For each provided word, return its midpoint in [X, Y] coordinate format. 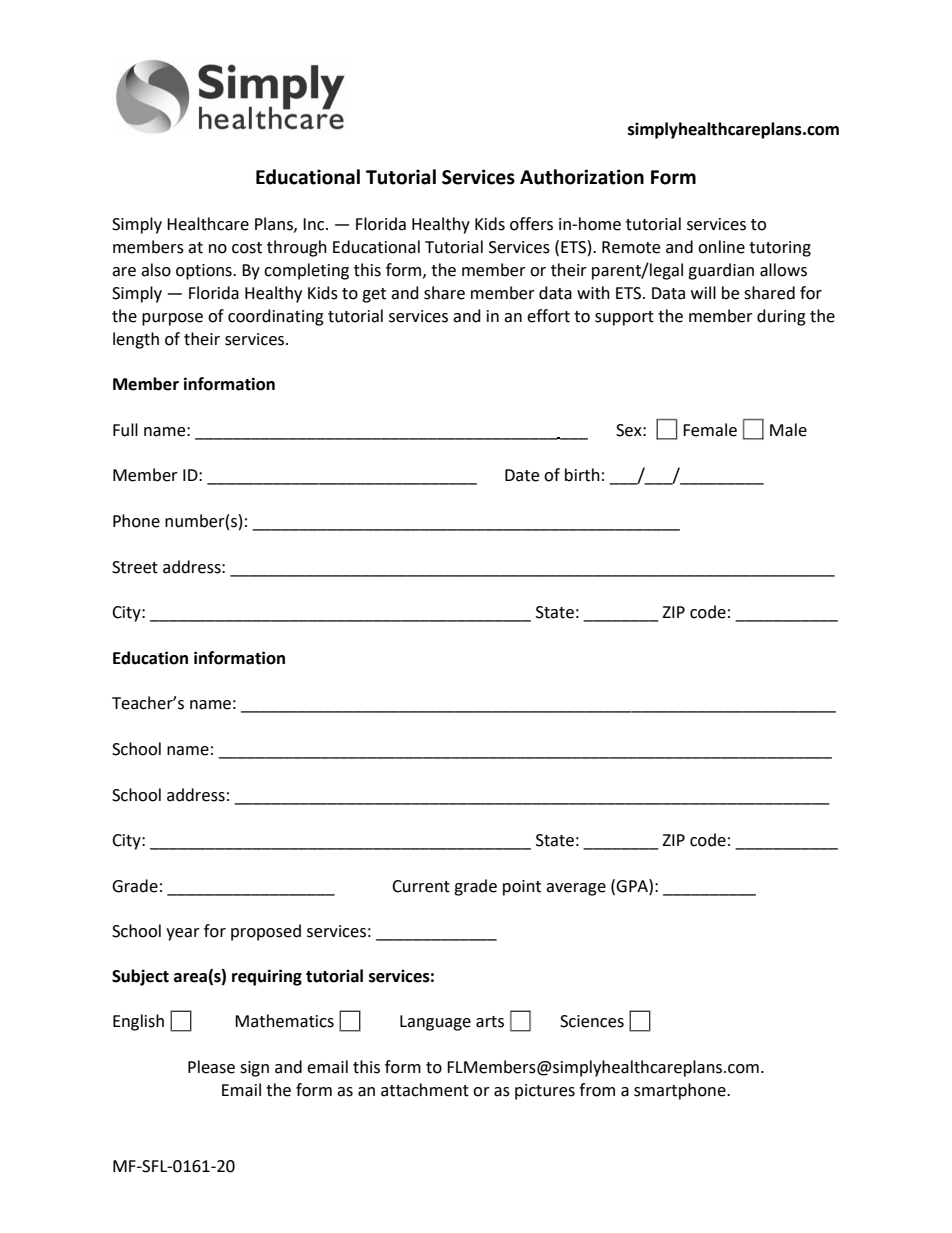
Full [125, 430]
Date [522, 475]
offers [531, 224]
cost [247, 248]
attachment [425, 1090]
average [576, 889]
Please [211, 1067]
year [183, 934]
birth [582, 475]
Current [421, 886]
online [721, 247]
